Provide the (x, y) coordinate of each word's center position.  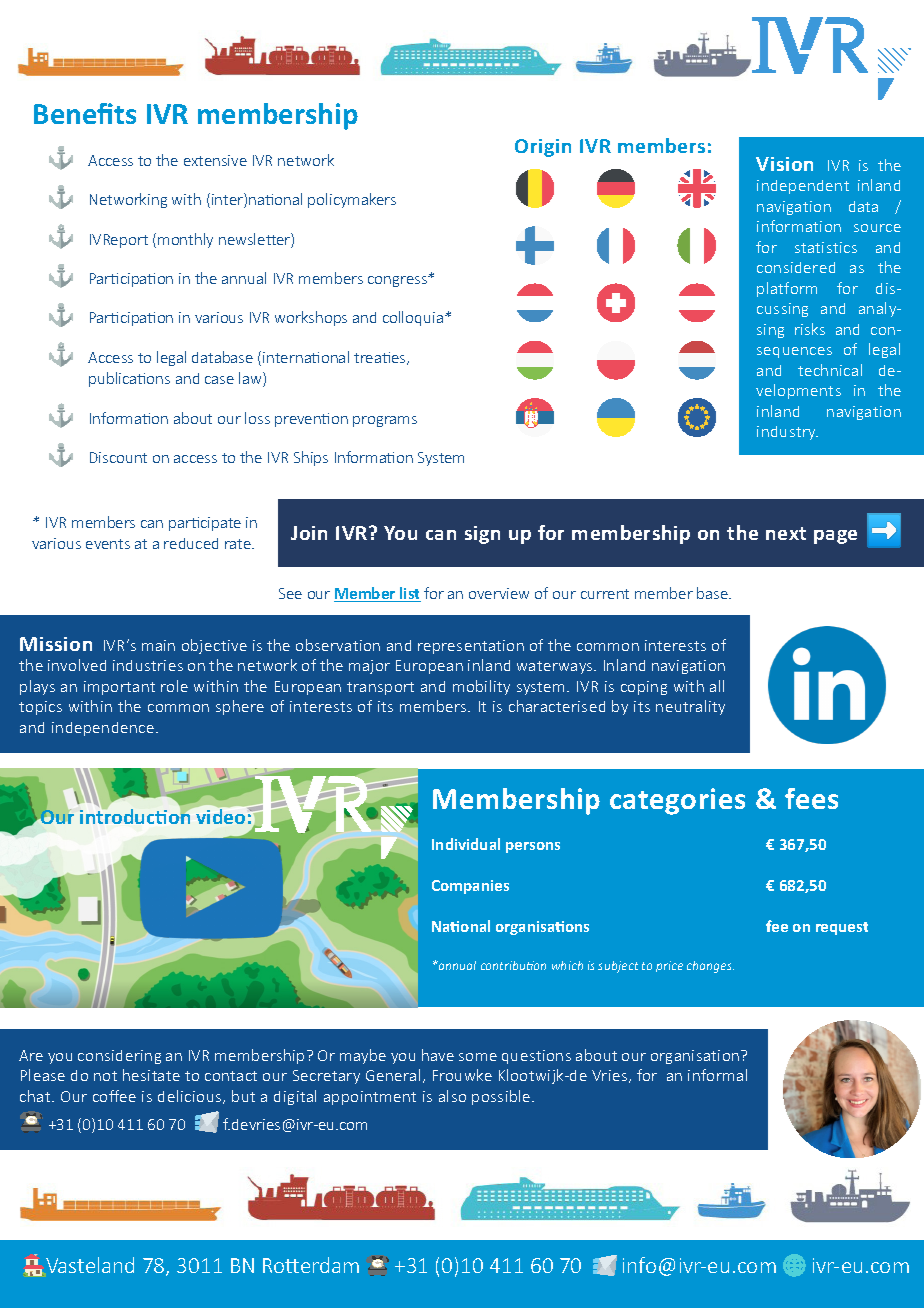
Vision (784, 164)
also (452, 1096)
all (717, 686)
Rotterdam (311, 1265)
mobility (481, 687)
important (119, 688)
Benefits (85, 113)
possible (502, 1097)
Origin (543, 148)
